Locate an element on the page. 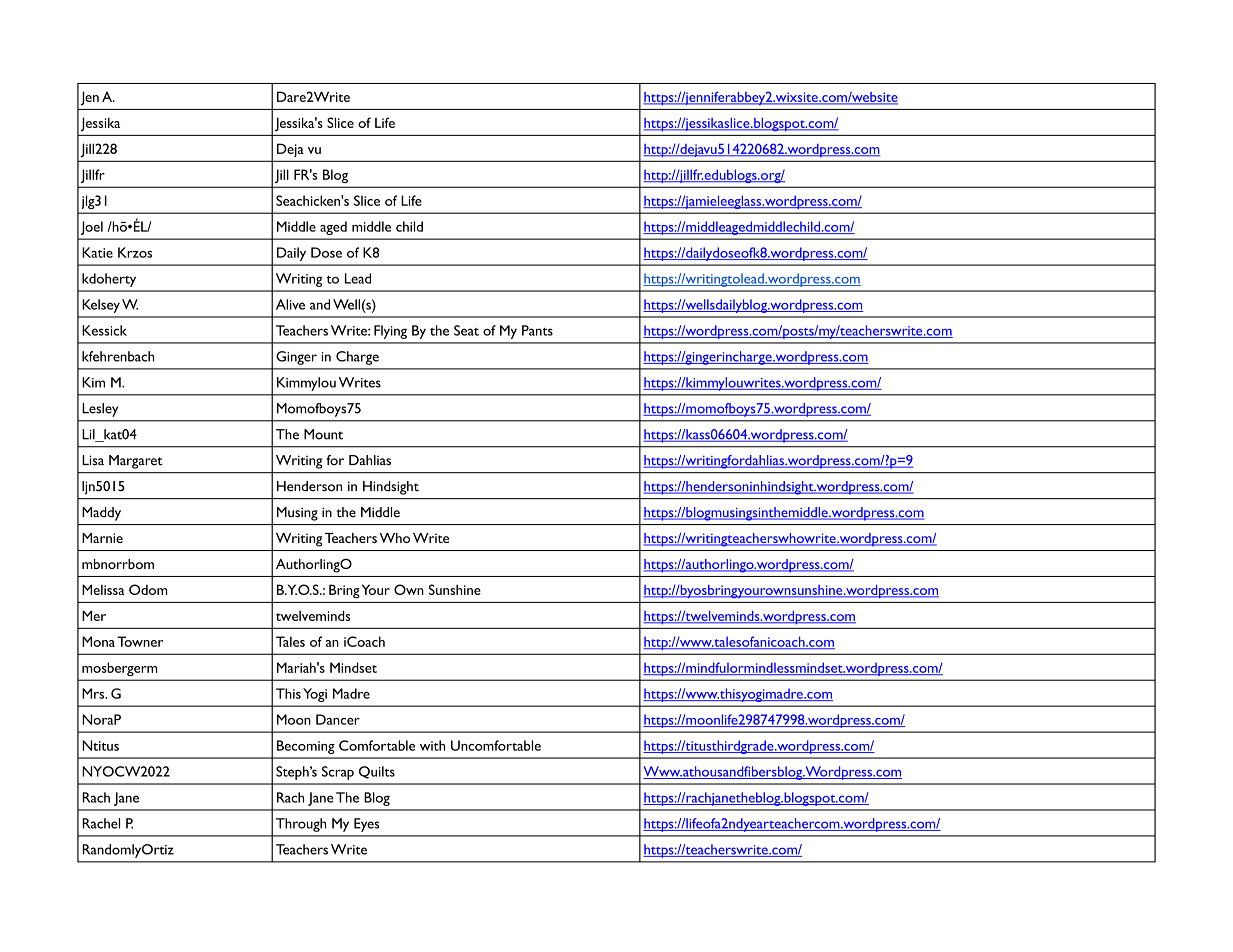 The image size is (1233, 952). Seat is located at coordinates (466, 330).
